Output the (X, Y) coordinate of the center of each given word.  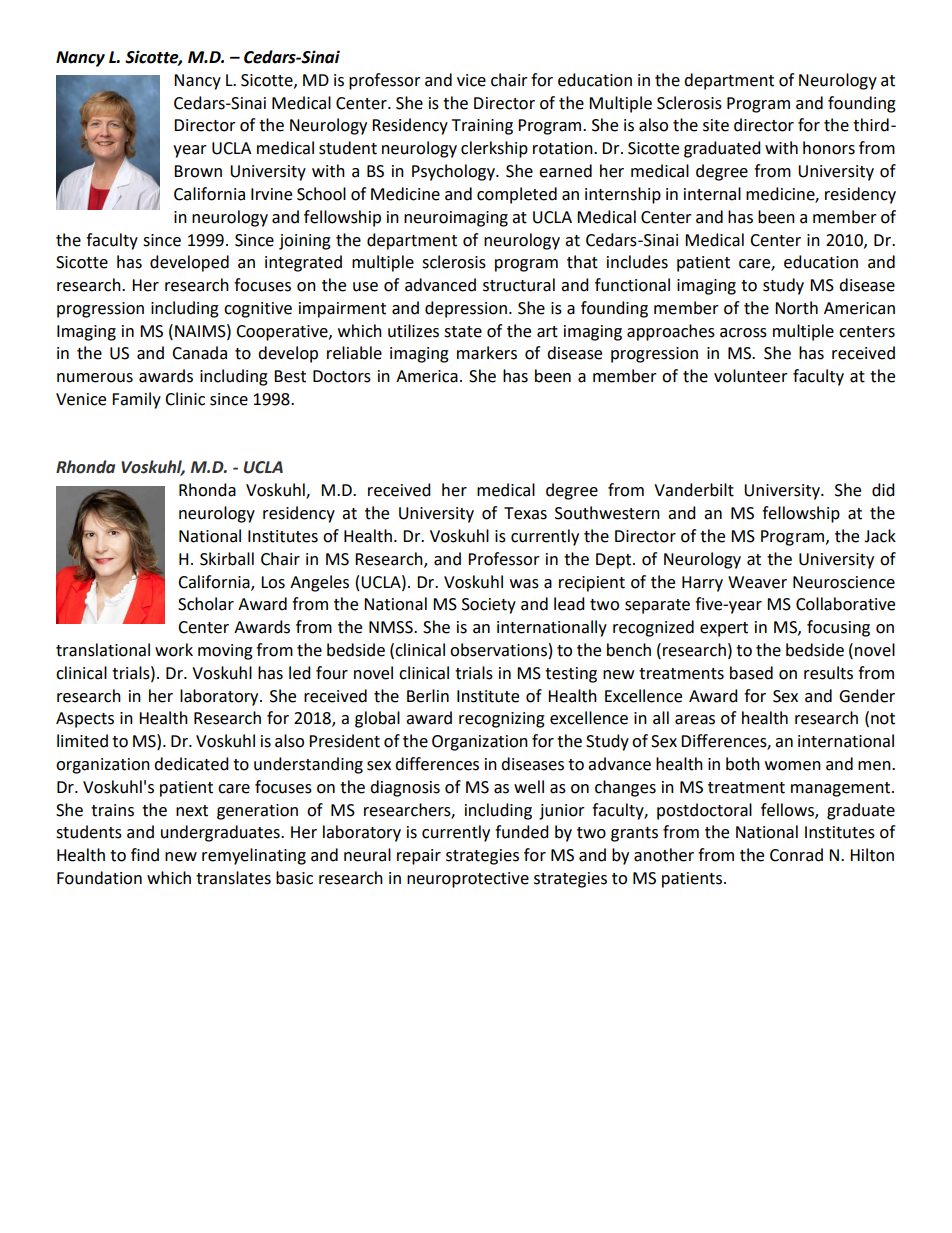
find (145, 855)
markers (487, 353)
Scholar (206, 604)
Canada (199, 353)
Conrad (796, 855)
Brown (198, 171)
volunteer (751, 376)
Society (489, 606)
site (716, 125)
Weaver (757, 582)
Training (482, 127)
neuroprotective (468, 880)
